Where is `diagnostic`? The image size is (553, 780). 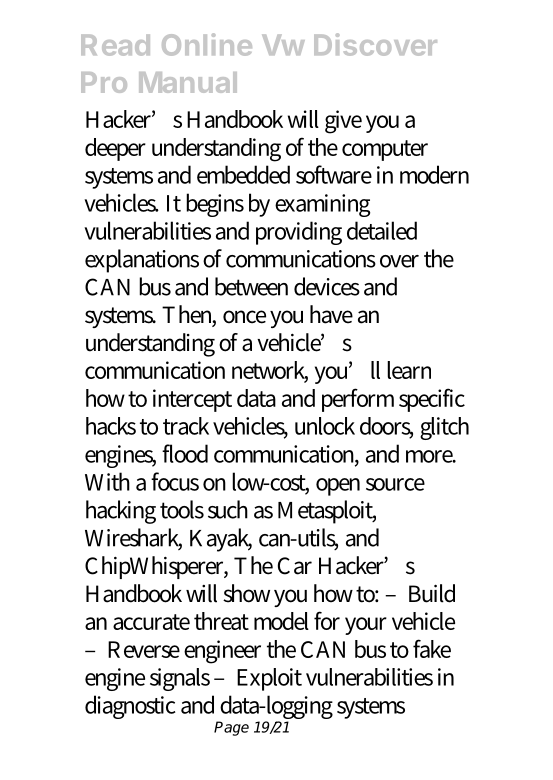
diagnostic is located at coordinates (130, 707).
